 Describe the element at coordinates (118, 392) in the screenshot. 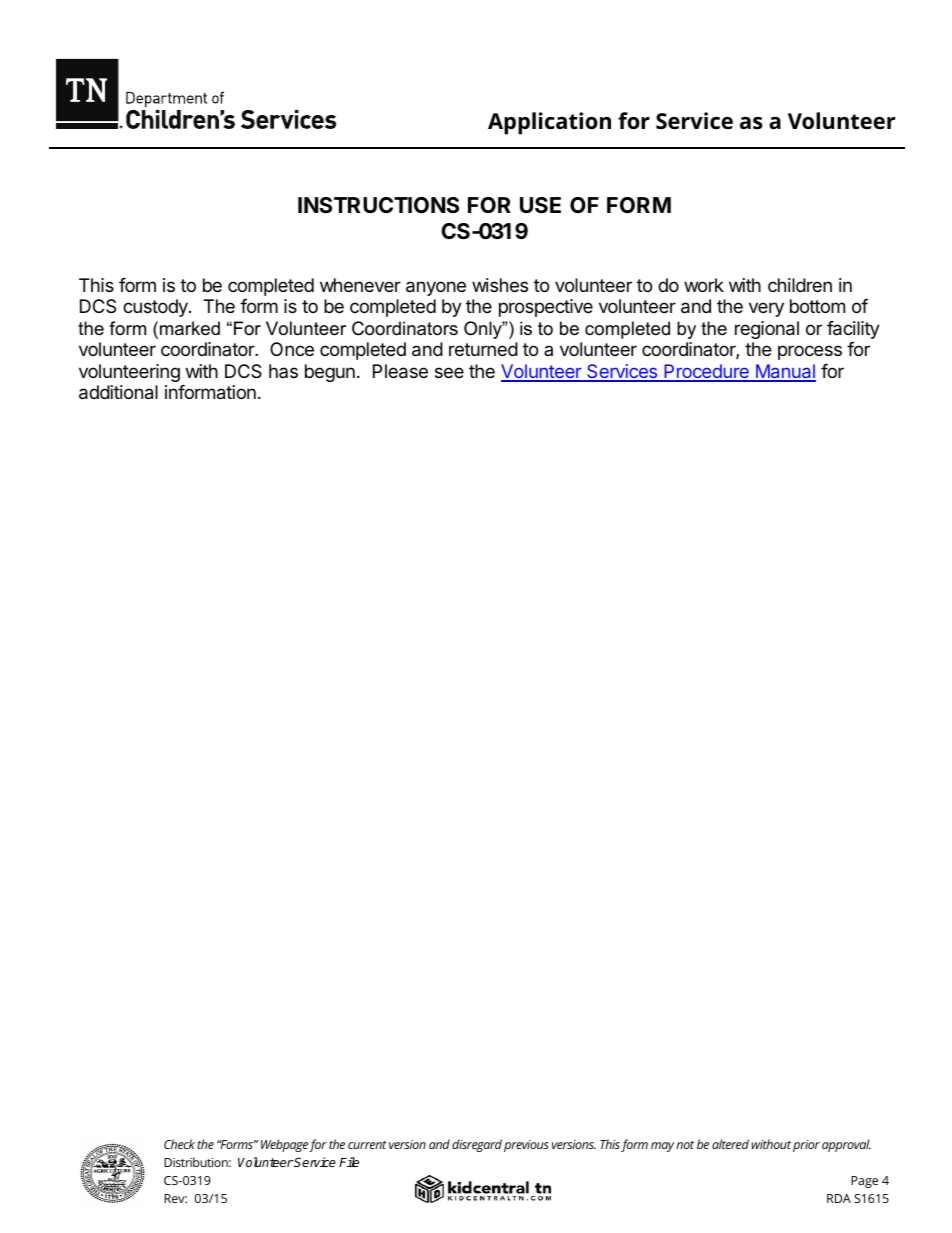

I see `additional` at that location.
